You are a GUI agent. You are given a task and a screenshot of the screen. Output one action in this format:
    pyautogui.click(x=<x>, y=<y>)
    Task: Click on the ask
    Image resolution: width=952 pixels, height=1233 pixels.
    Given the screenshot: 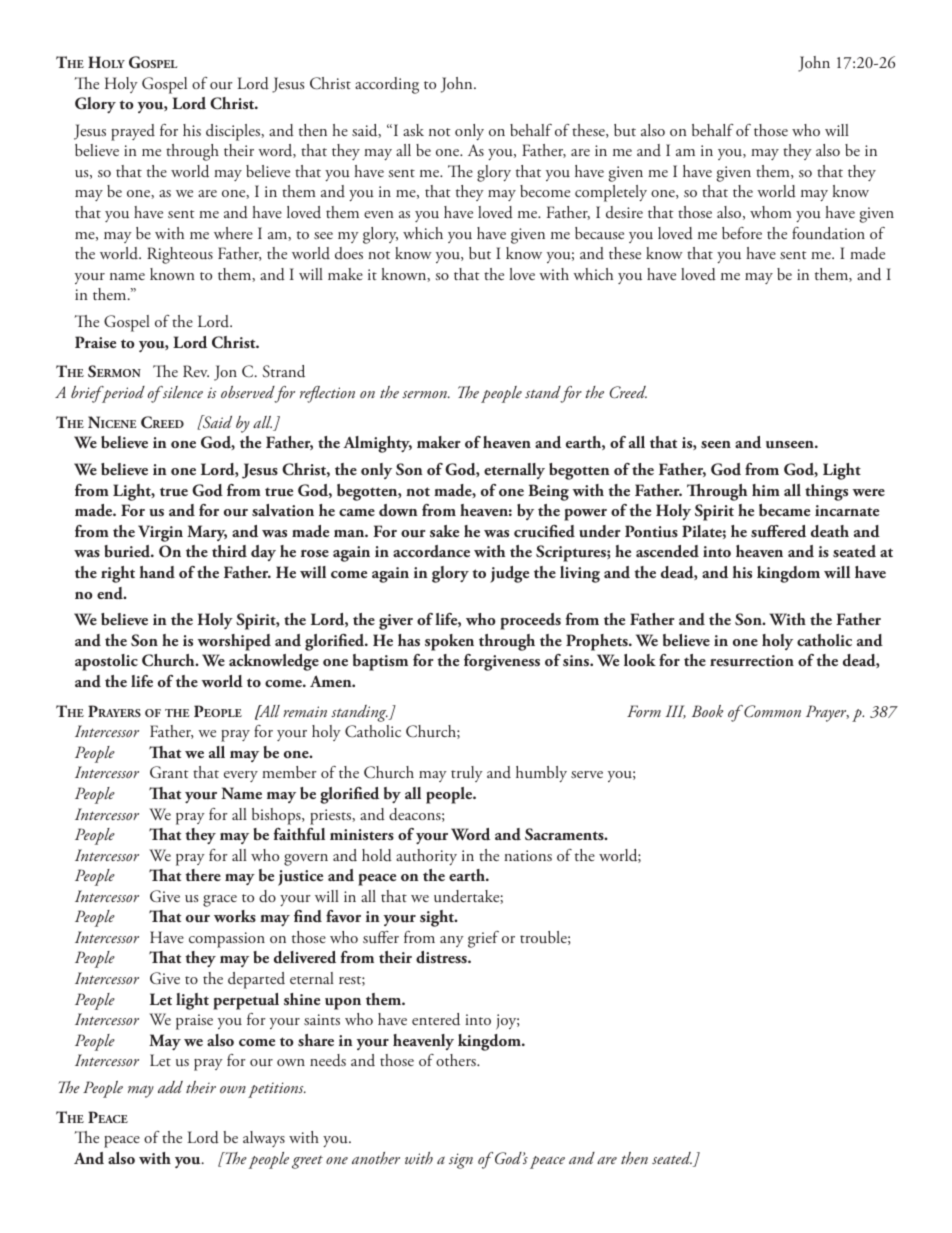 What is the action you would take?
    pyautogui.click(x=413, y=130)
